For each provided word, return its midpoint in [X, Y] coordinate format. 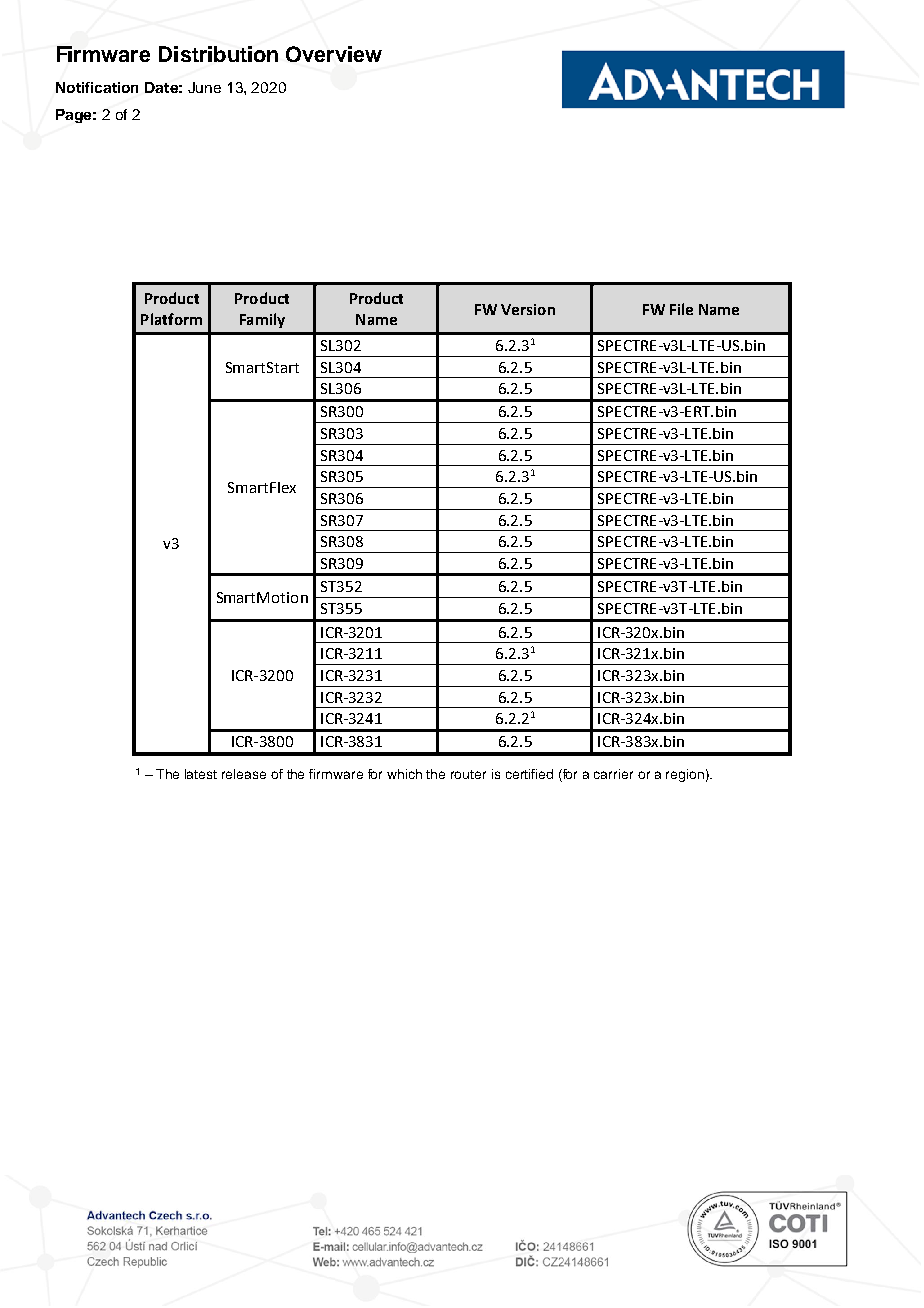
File [681, 309]
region [685, 775]
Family [262, 320]
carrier [613, 774]
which [404, 774]
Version [528, 309]
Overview [334, 54]
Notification [97, 87]
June [204, 87]
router [468, 774]
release [244, 774]
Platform [171, 319]
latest [201, 774]
